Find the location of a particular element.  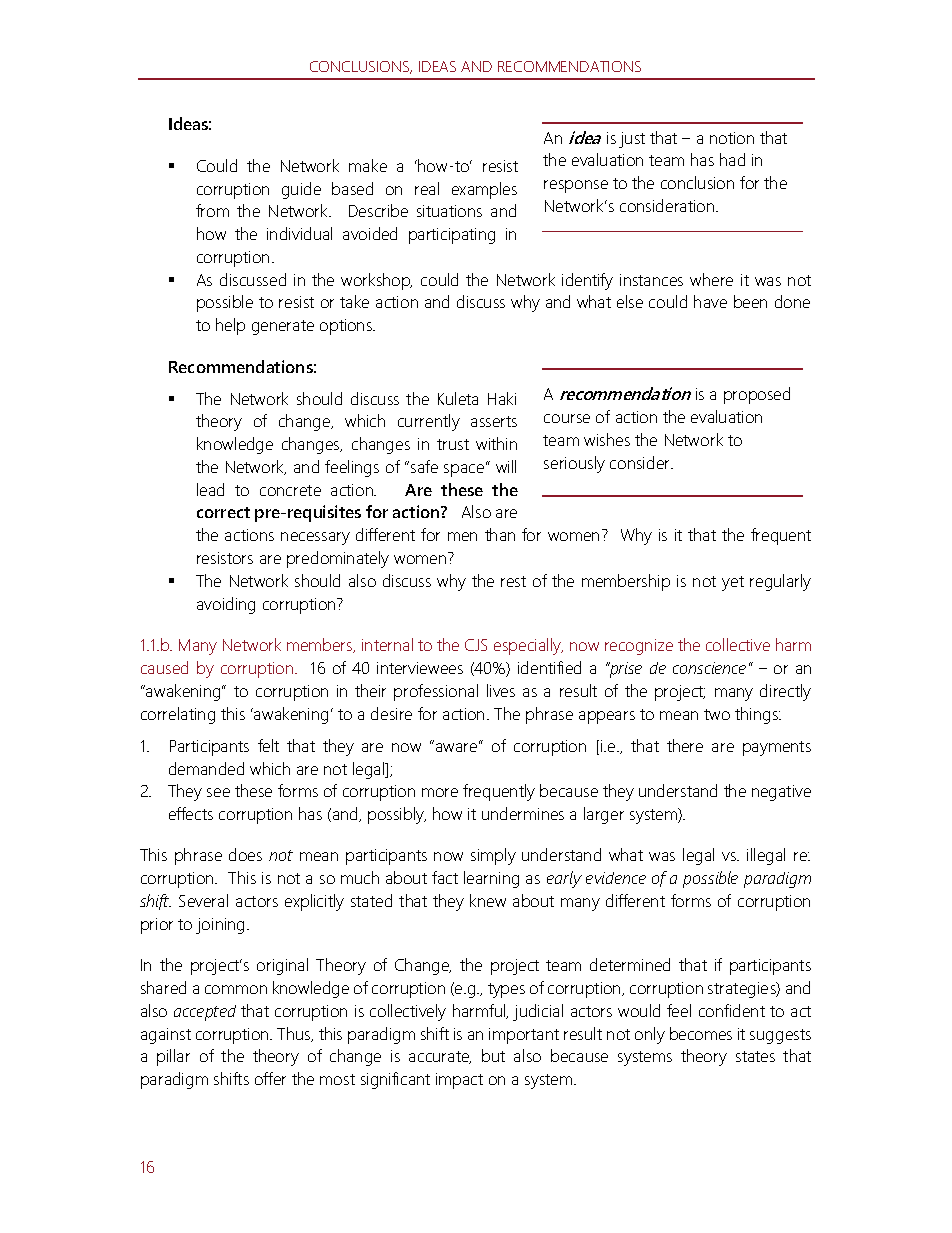

becomes is located at coordinates (701, 1033).
